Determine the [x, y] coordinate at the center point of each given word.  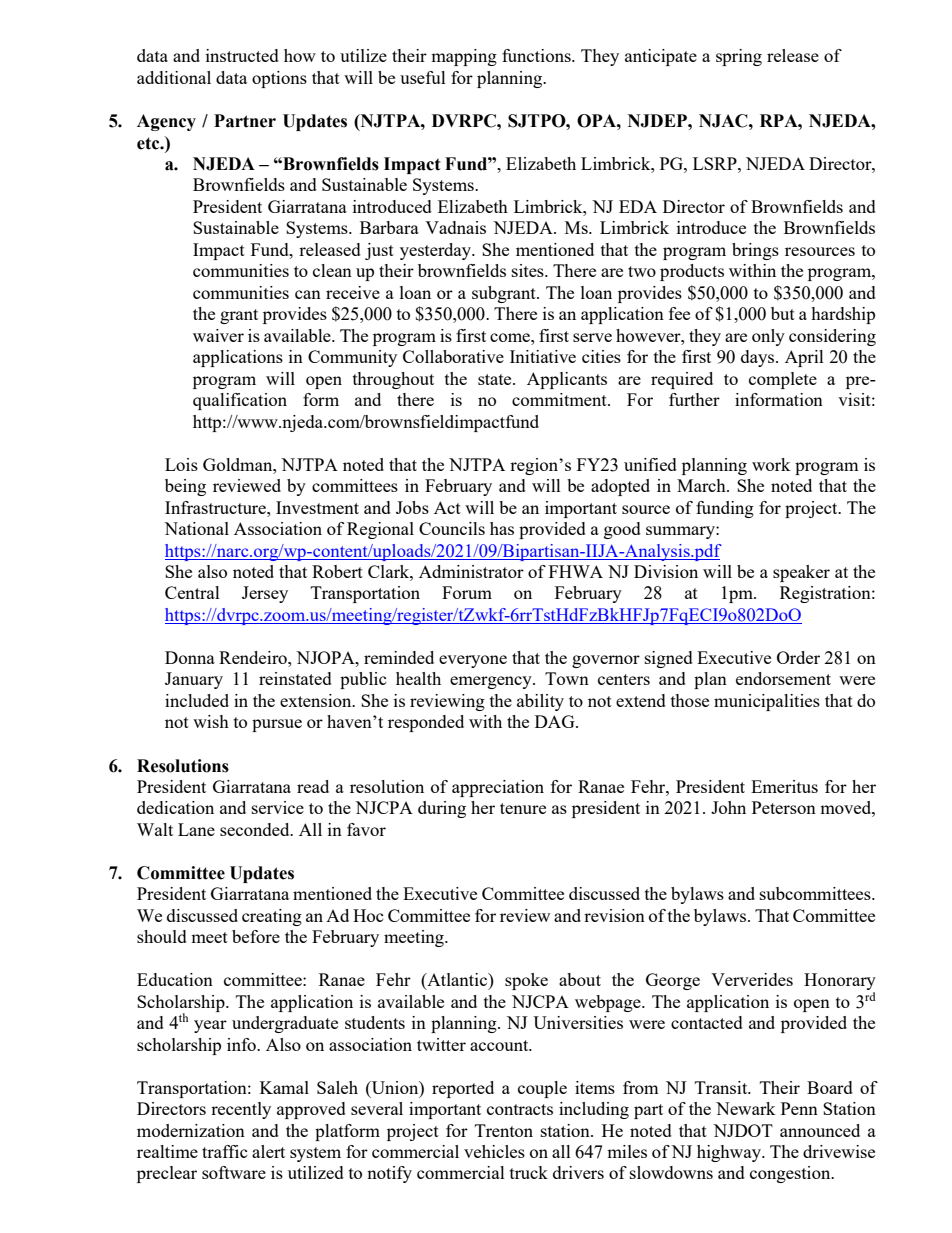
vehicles [494, 1151]
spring [739, 57]
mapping [464, 57]
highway [730, 1153]
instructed [242, 55]
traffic [225, 1151]
